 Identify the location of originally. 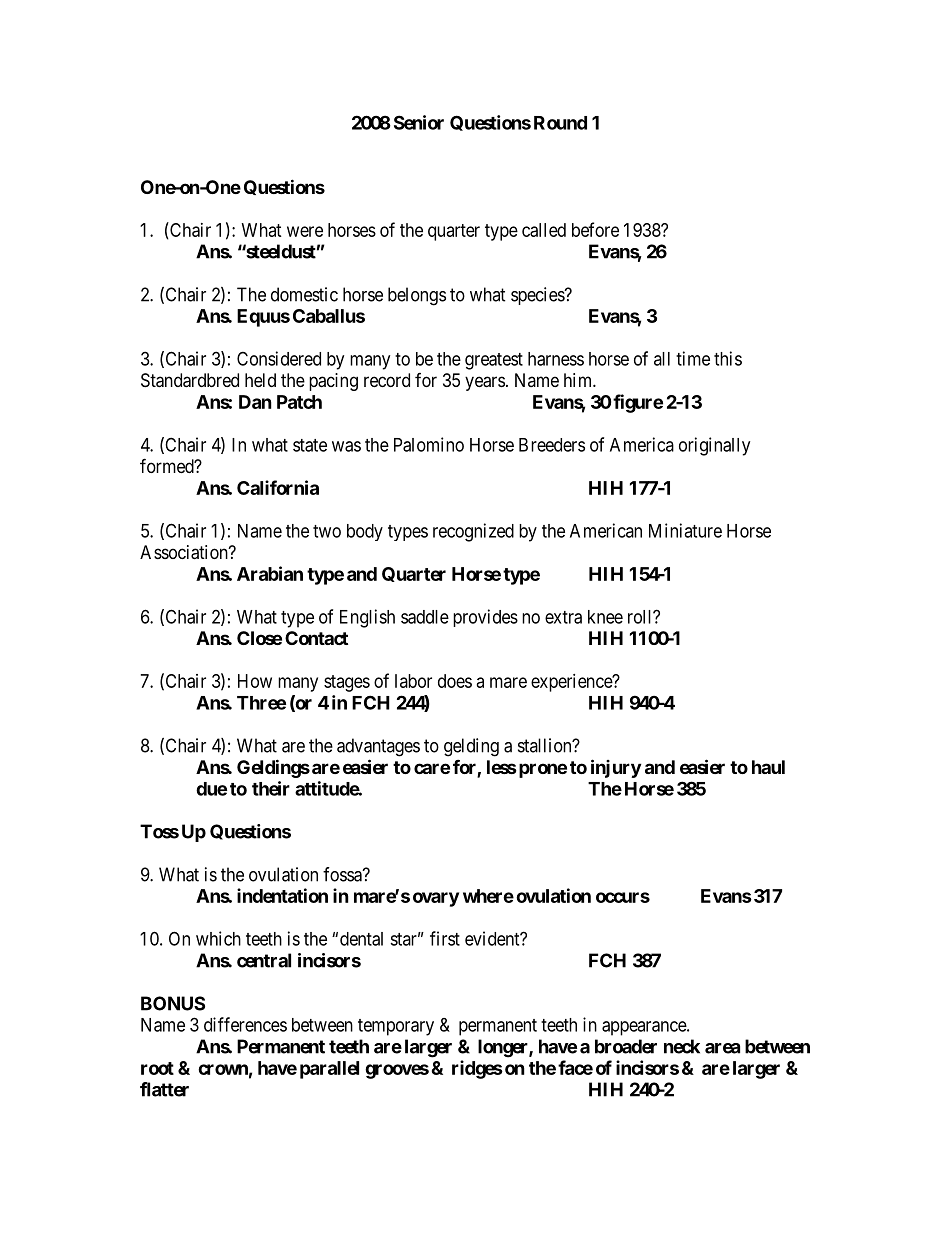
(714, 446).
